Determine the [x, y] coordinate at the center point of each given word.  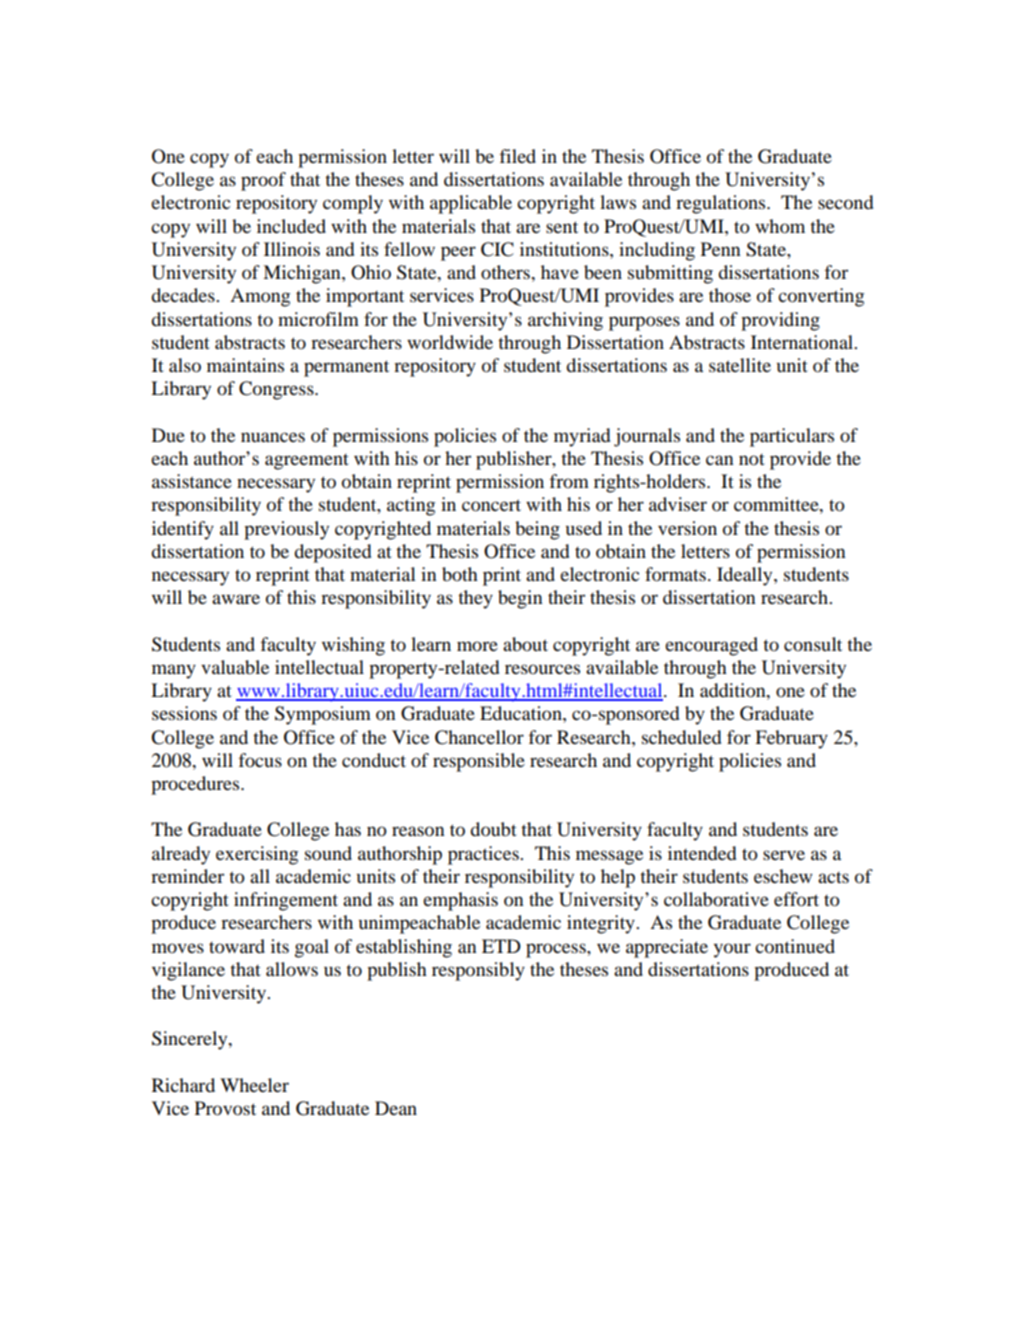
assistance [192, 481]
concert [491, 505]
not [752, 460]
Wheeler [254, 1085]
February [791, 739]
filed [518, 156]
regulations [722, 204]
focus [260, 760]
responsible [479, 762]
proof [263, 181]
